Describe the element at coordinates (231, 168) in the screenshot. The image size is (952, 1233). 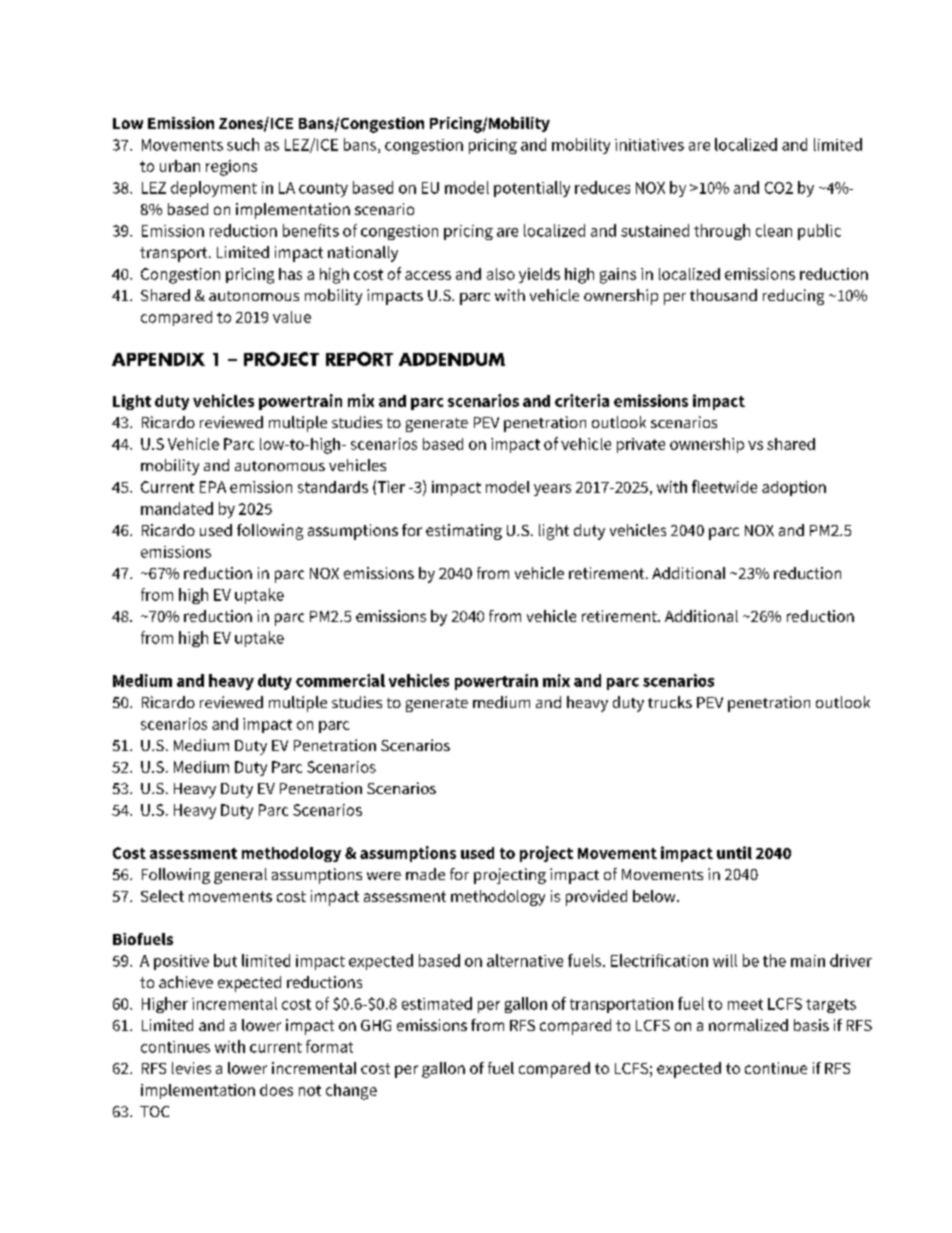
I see `regions` at that location.
